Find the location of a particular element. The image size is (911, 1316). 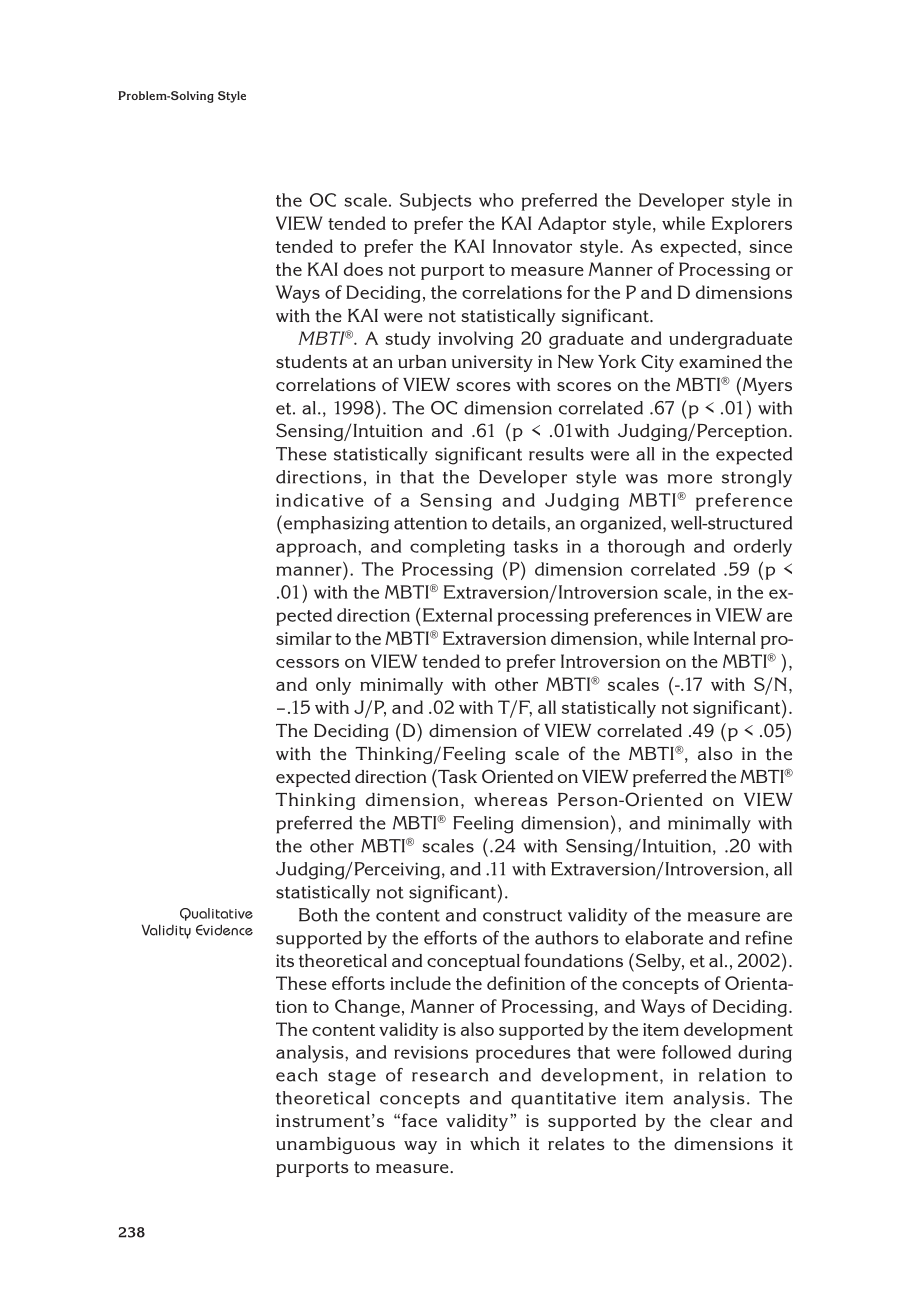

construct is located at coordinates (522, 916).
